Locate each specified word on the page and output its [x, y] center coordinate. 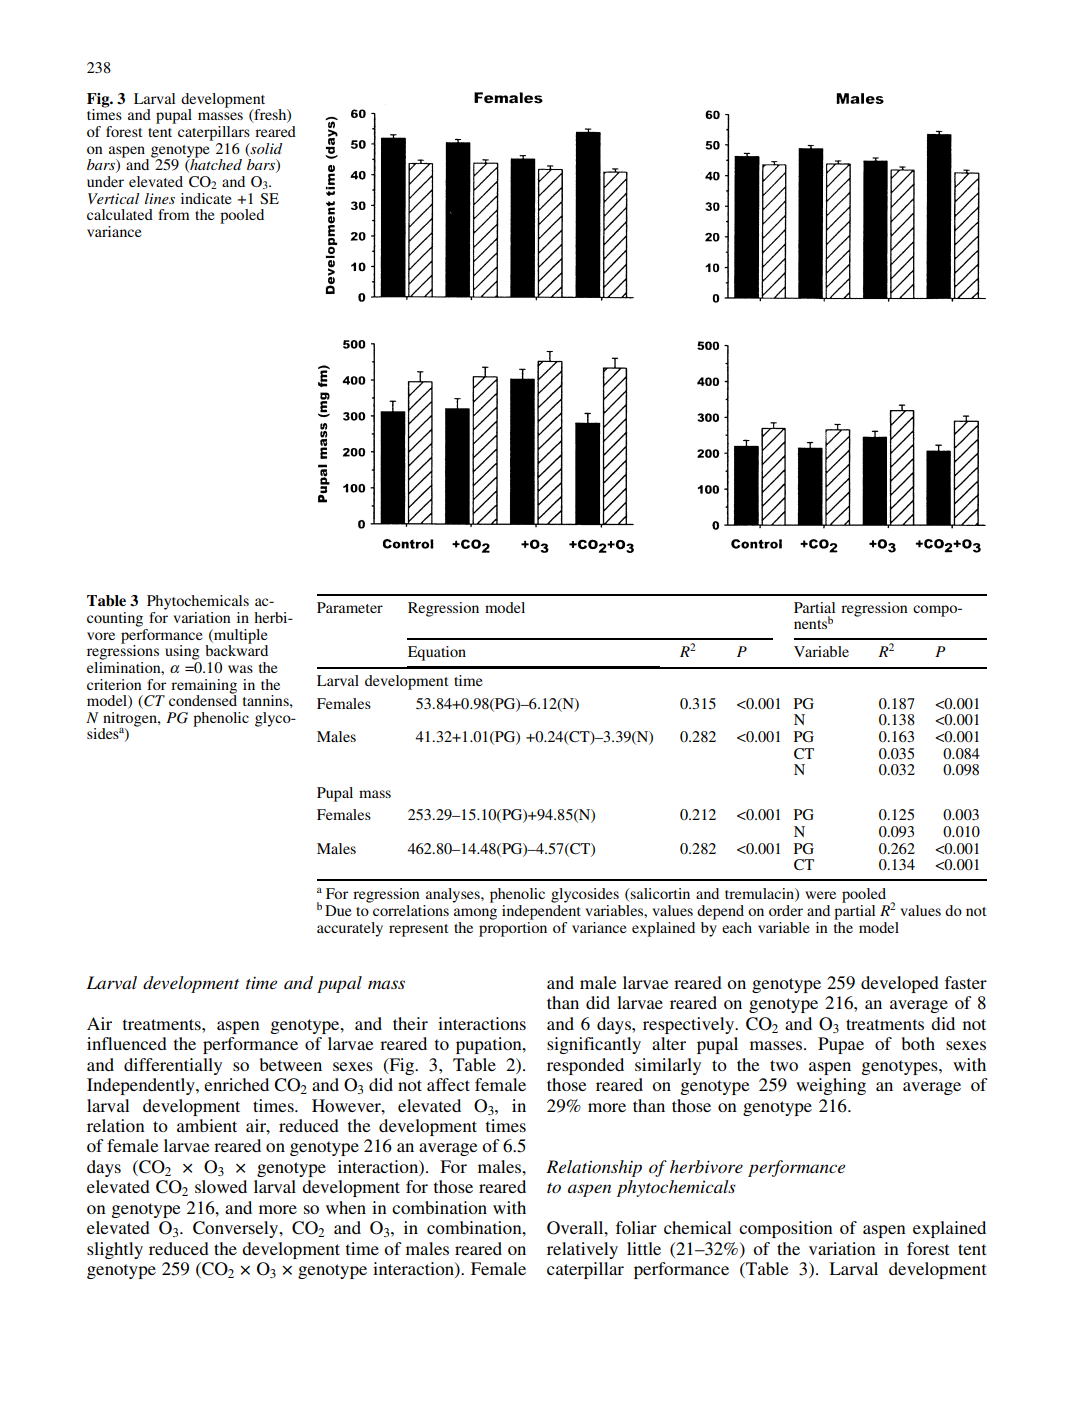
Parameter [350, 607]
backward [236, 649]
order [786, 910]
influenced [127, 1043]
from [173, 214]
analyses [454, 895]
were [820, 895]
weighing [831, 1086]
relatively [582, 1250]
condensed [203, 699]
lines [160, 198]
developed [900, 984]
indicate [206, 198]
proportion [513, 928]
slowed [221, 1186]
